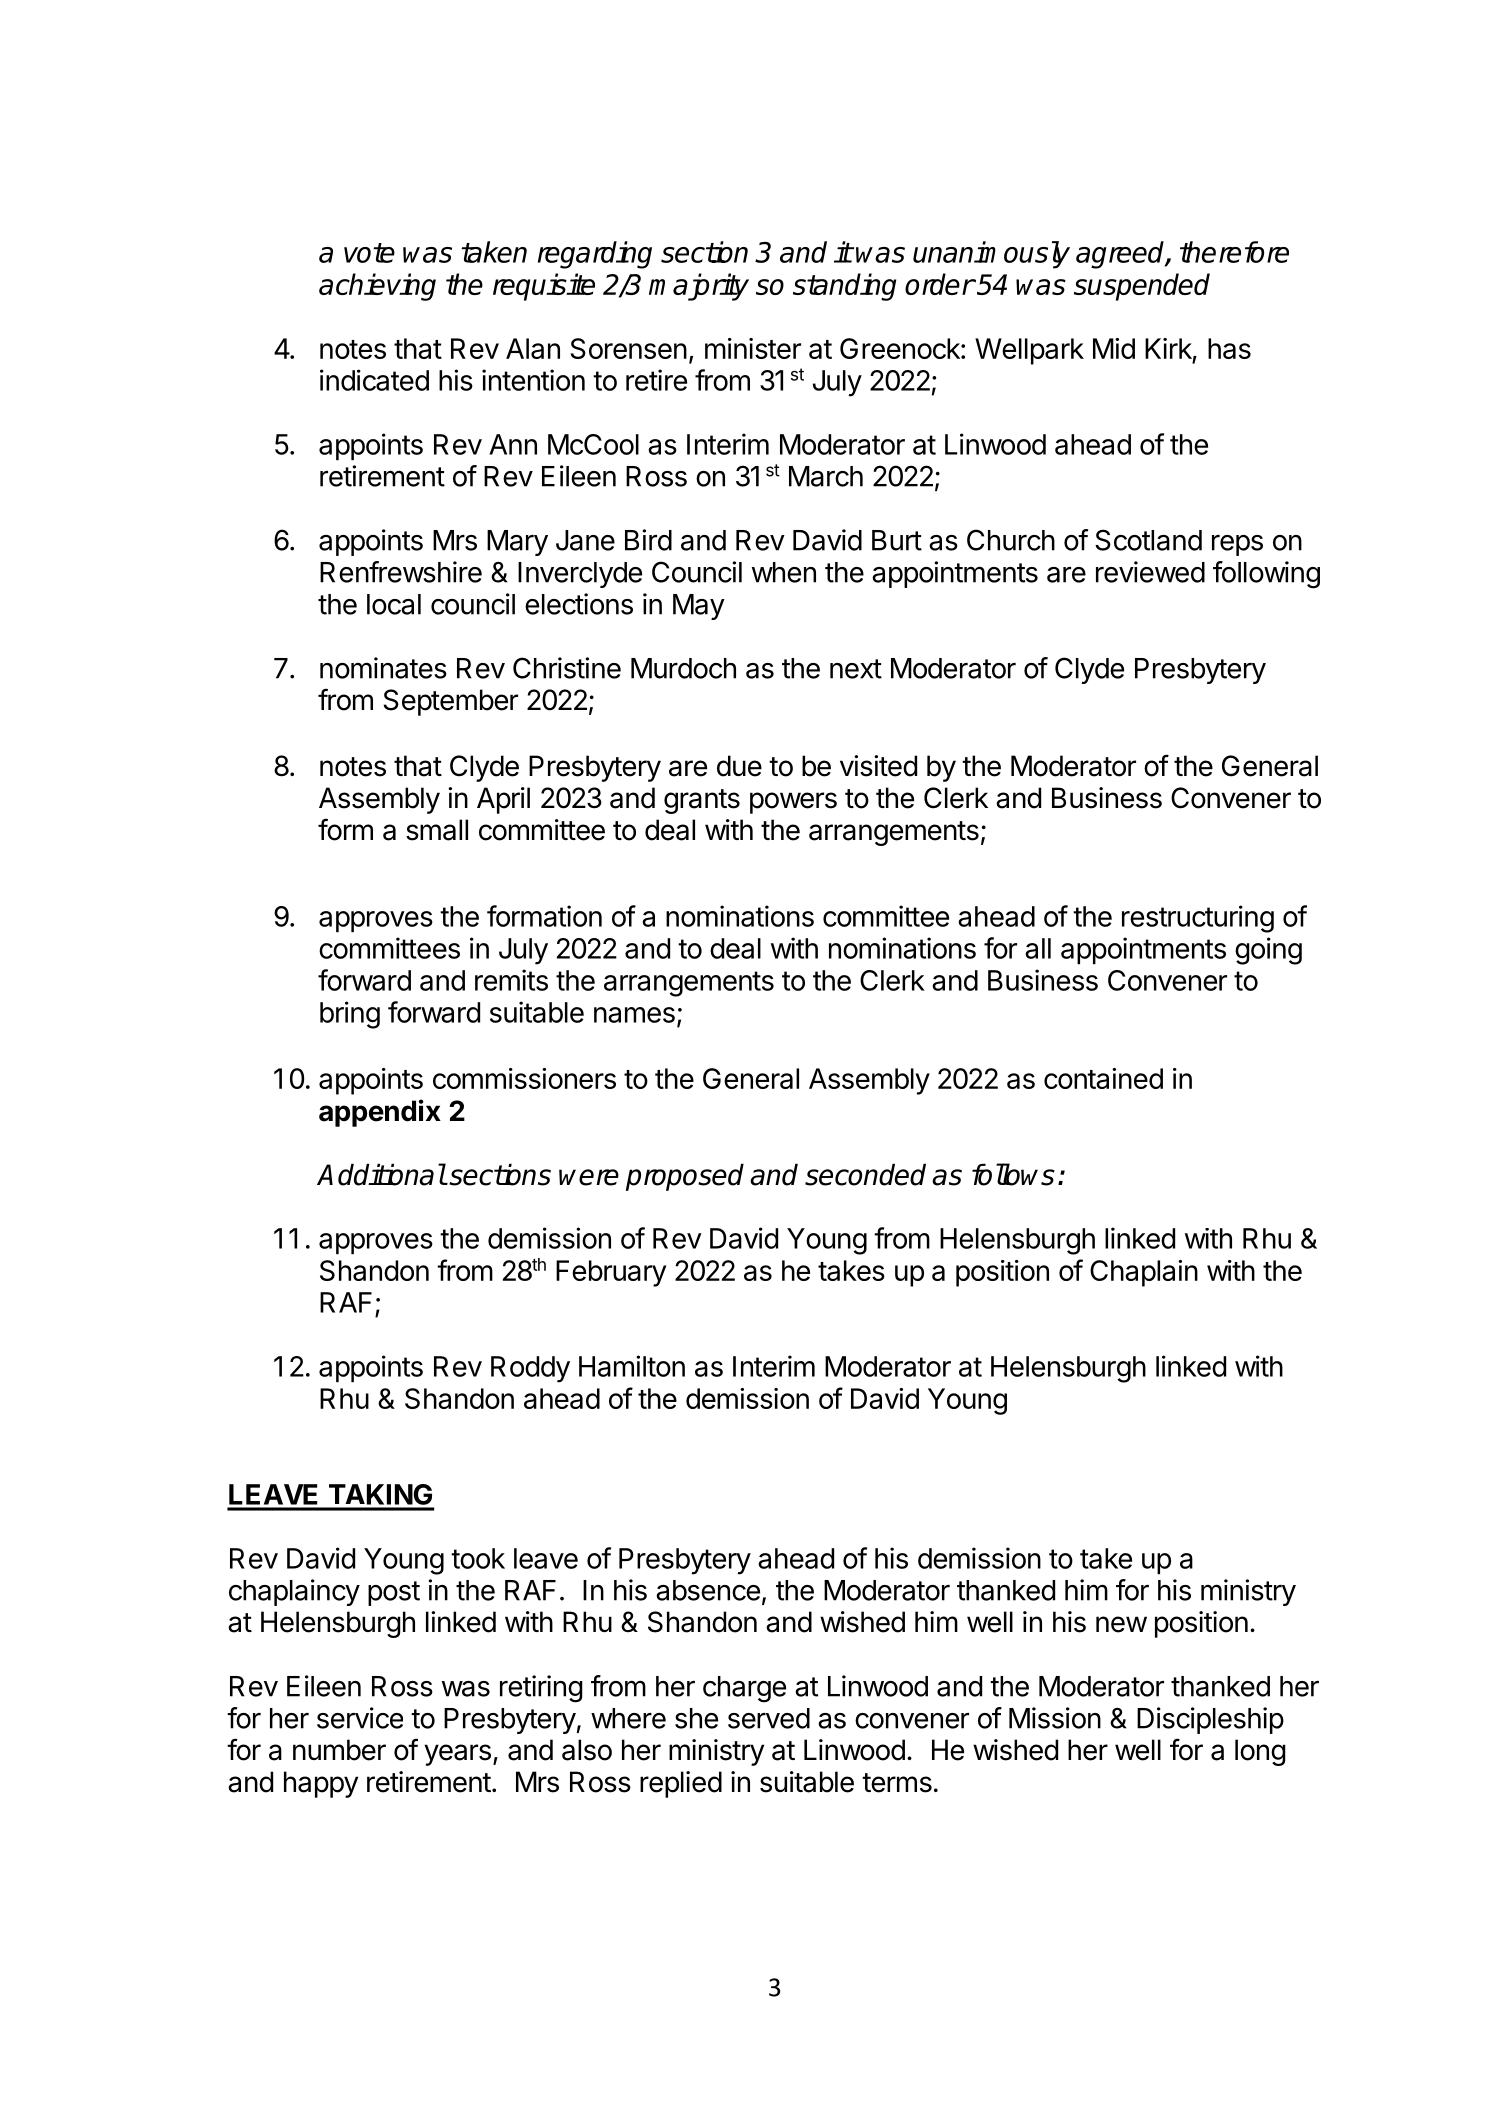  Describe the element at coordinates (457, 1755) in the screenshot. I see `years` at that location.
